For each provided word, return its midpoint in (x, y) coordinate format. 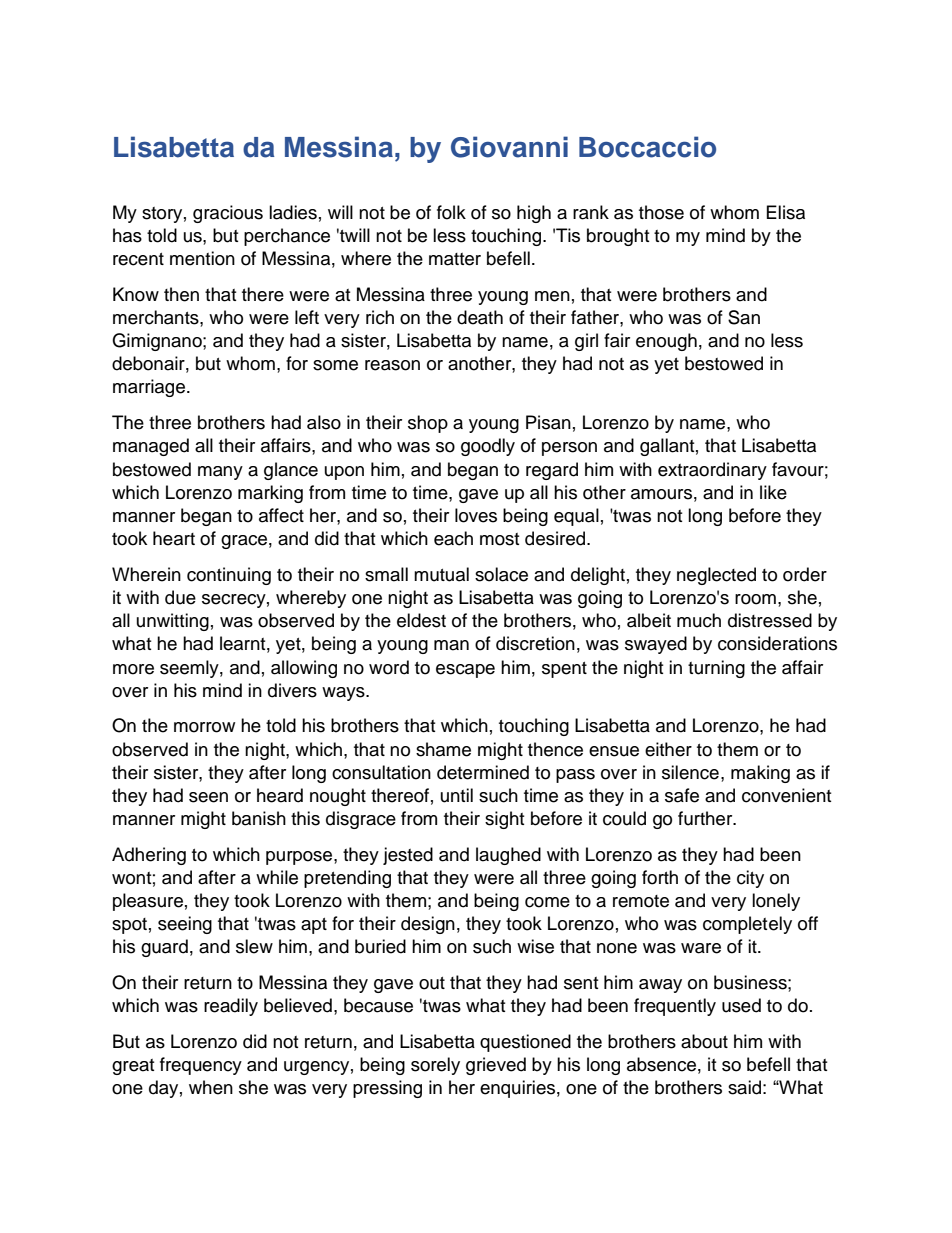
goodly (488, 447)
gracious (228, 214)
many (220, 473)
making (760, 774)
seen (208, 797)
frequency (201, 1066)
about (704, 1041)
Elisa (786, 212)
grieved (496, 1066)
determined (483, 772)
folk (451, 212)
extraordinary (712, 471)
